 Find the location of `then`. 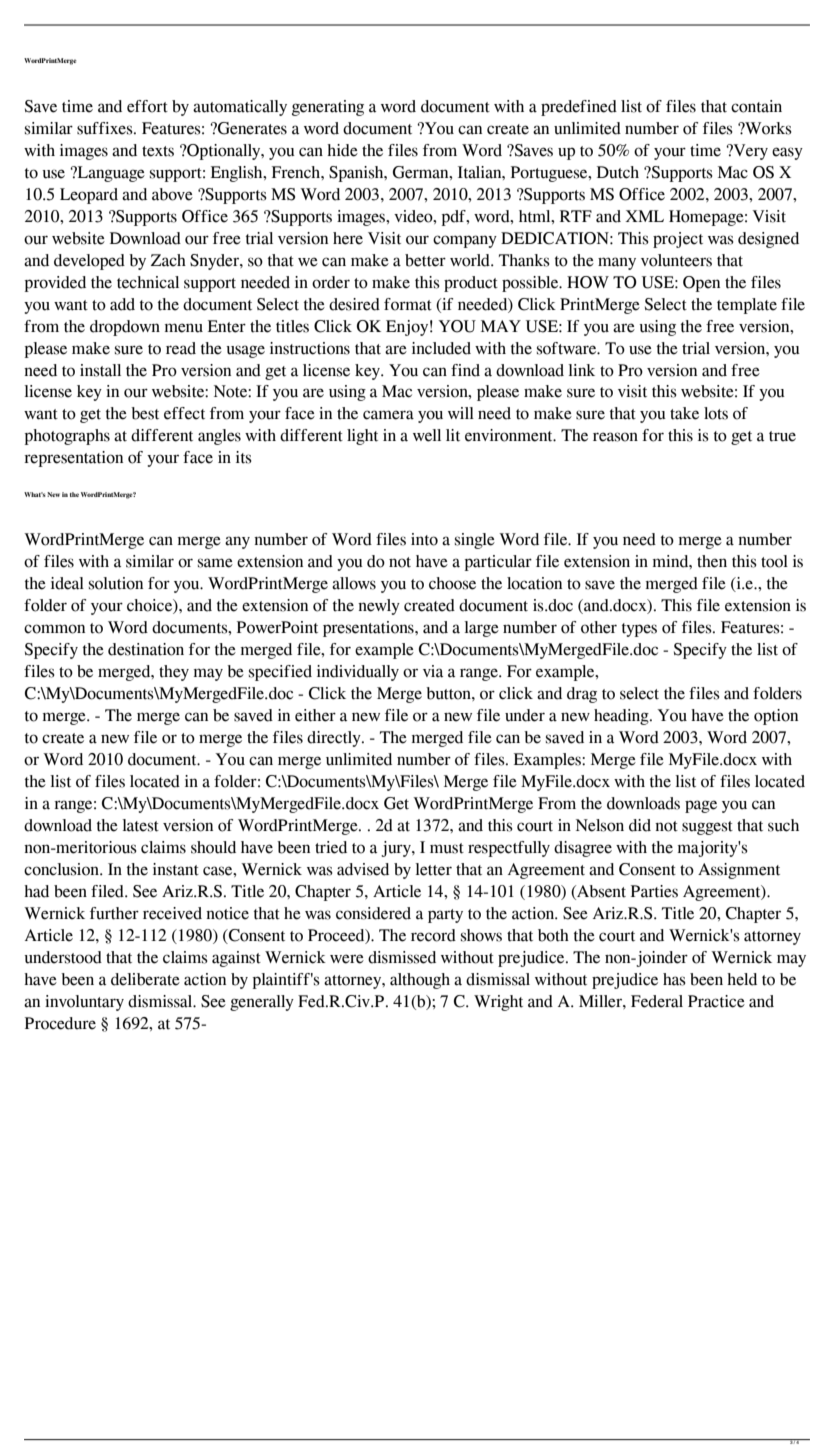

then is located at coordinates (712, 561).
